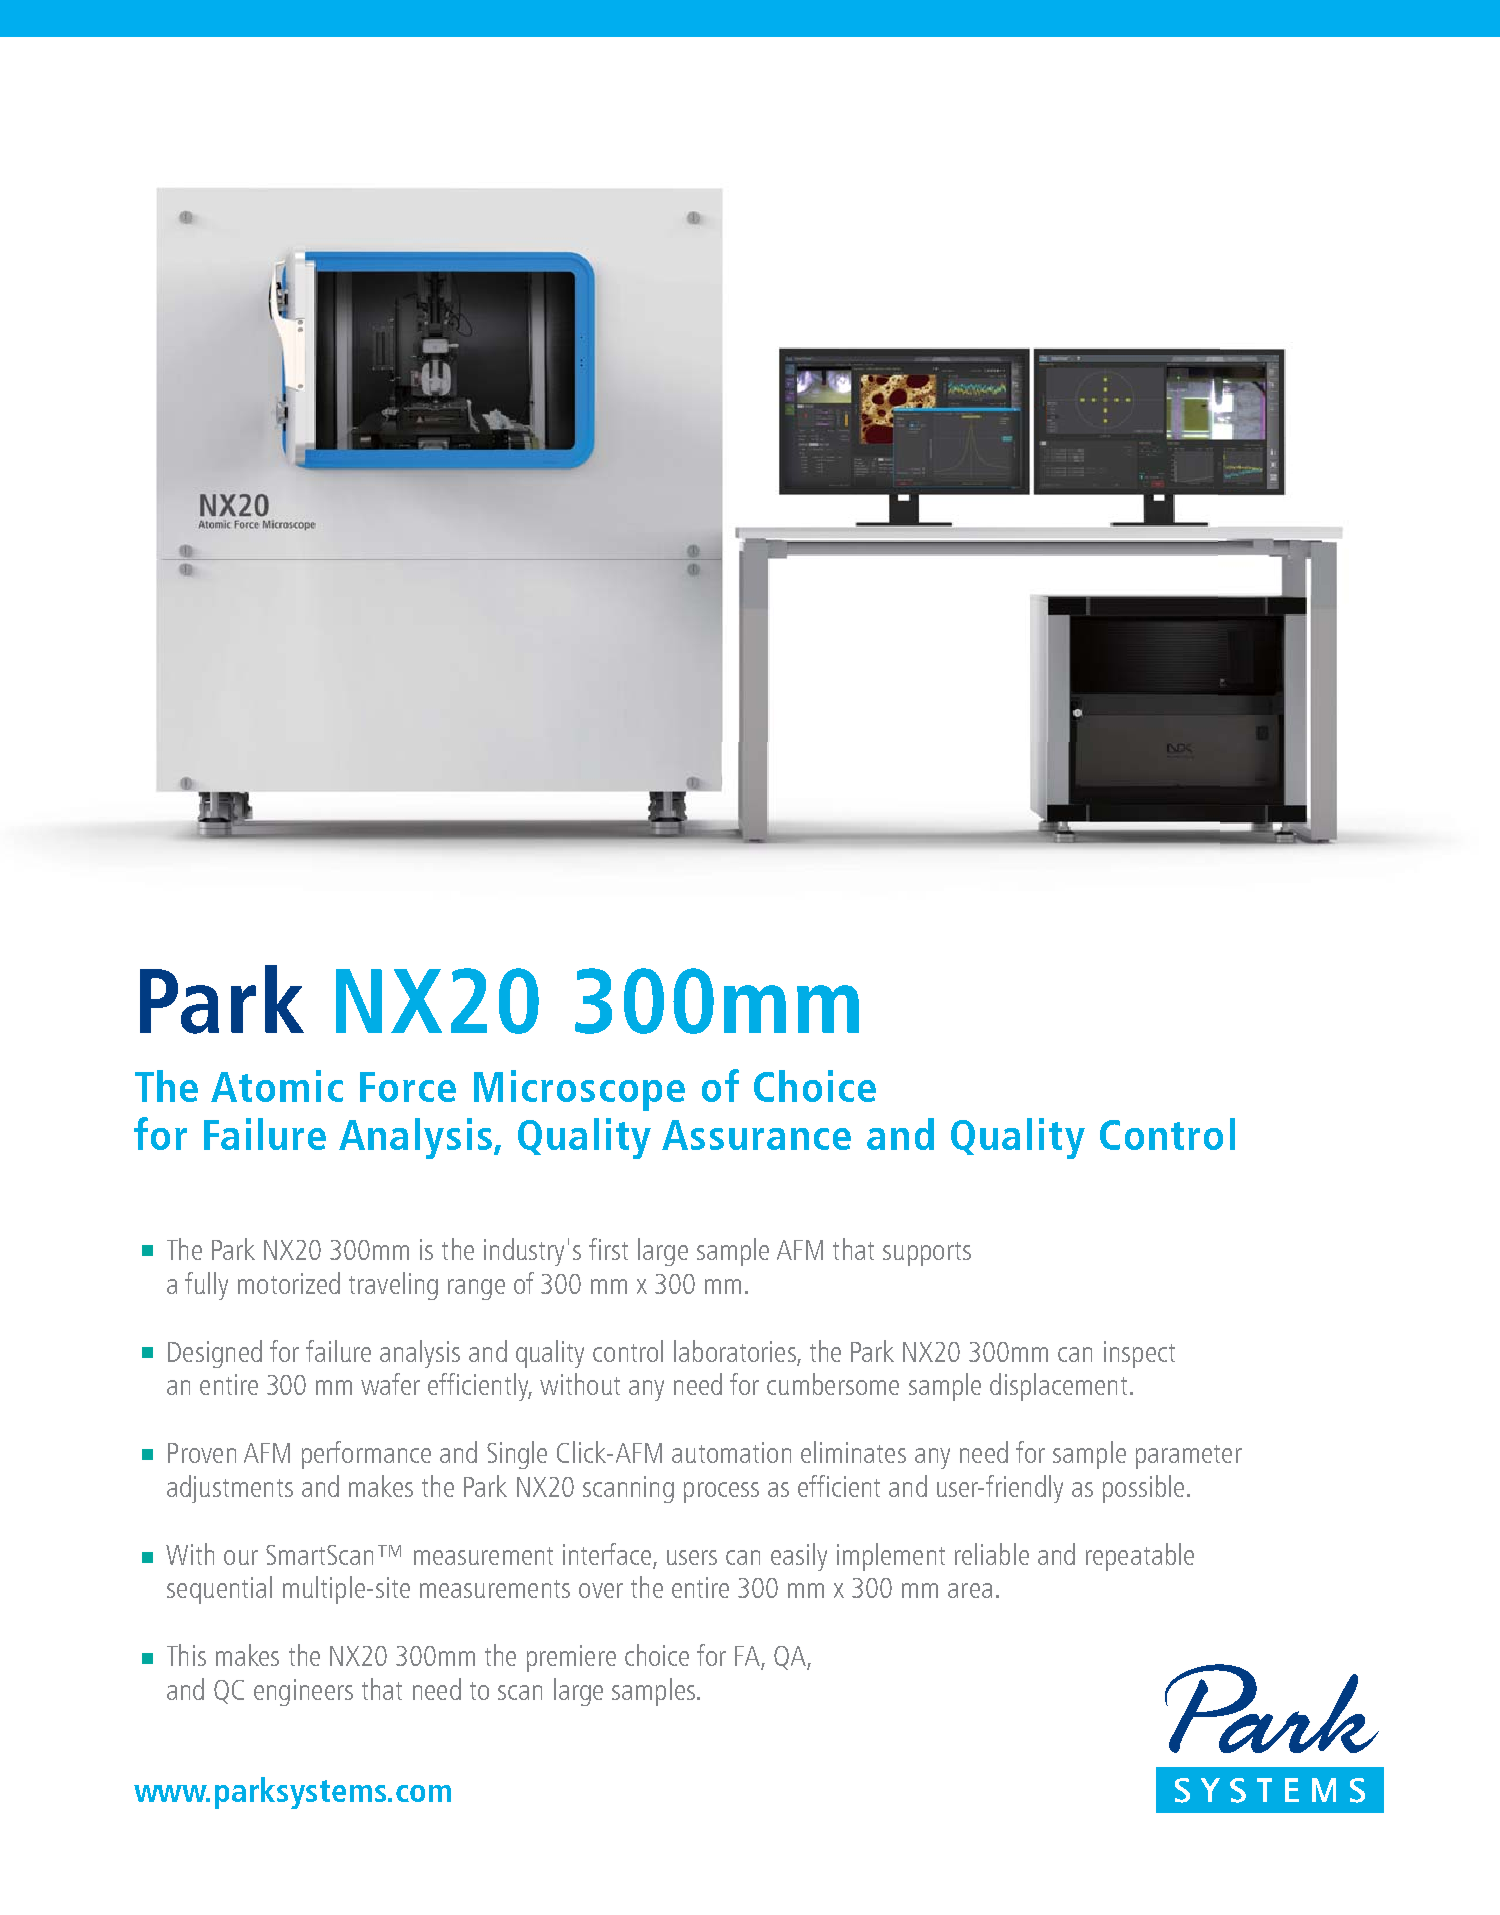 This screenshot has height=1915, width=1500. What do you see at coordinates (1058, 1387) in the screenshot?
I see `displacement` at bounding box center [1058, 1387].
